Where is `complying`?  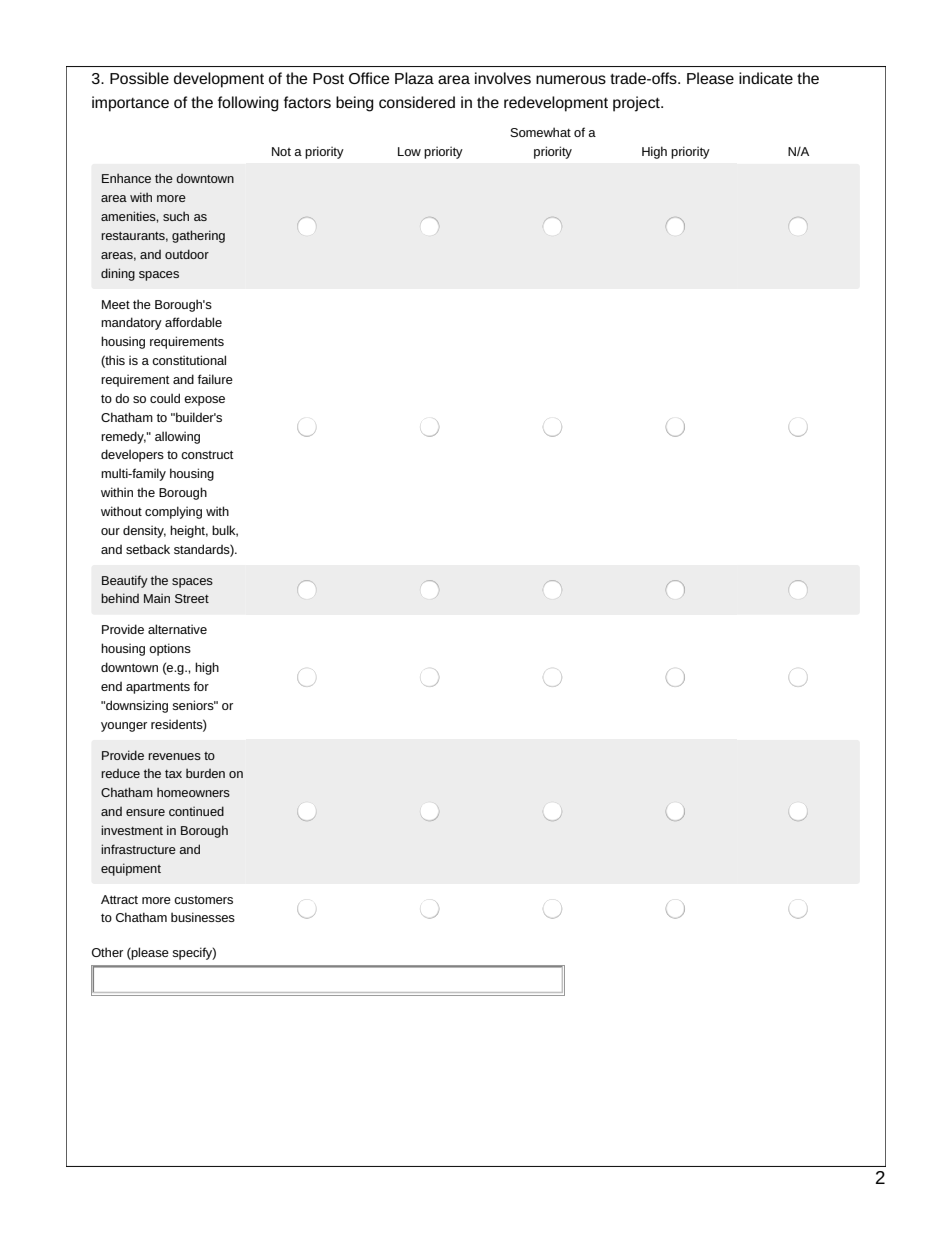 complying is located at coordinates (173, 512).
